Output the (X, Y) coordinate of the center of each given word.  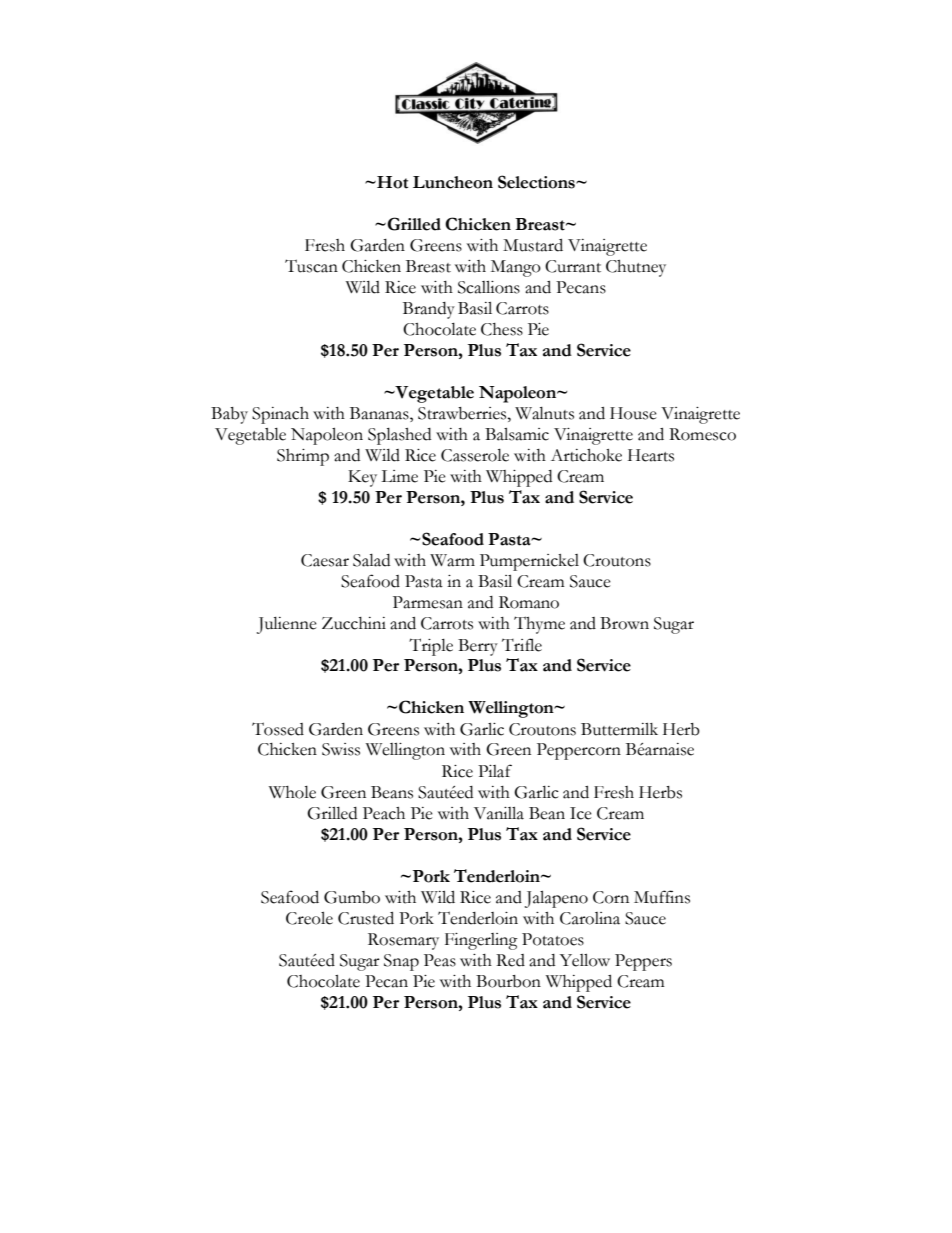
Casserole (475, 455)
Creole (309, 918)
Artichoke (586, 455)
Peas (440, 960)
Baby (229, 415)
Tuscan (311, 266)
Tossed (278, 729)
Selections (537, 182)
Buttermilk (619, 729)
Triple (431, 647)
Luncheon (453, 182)
